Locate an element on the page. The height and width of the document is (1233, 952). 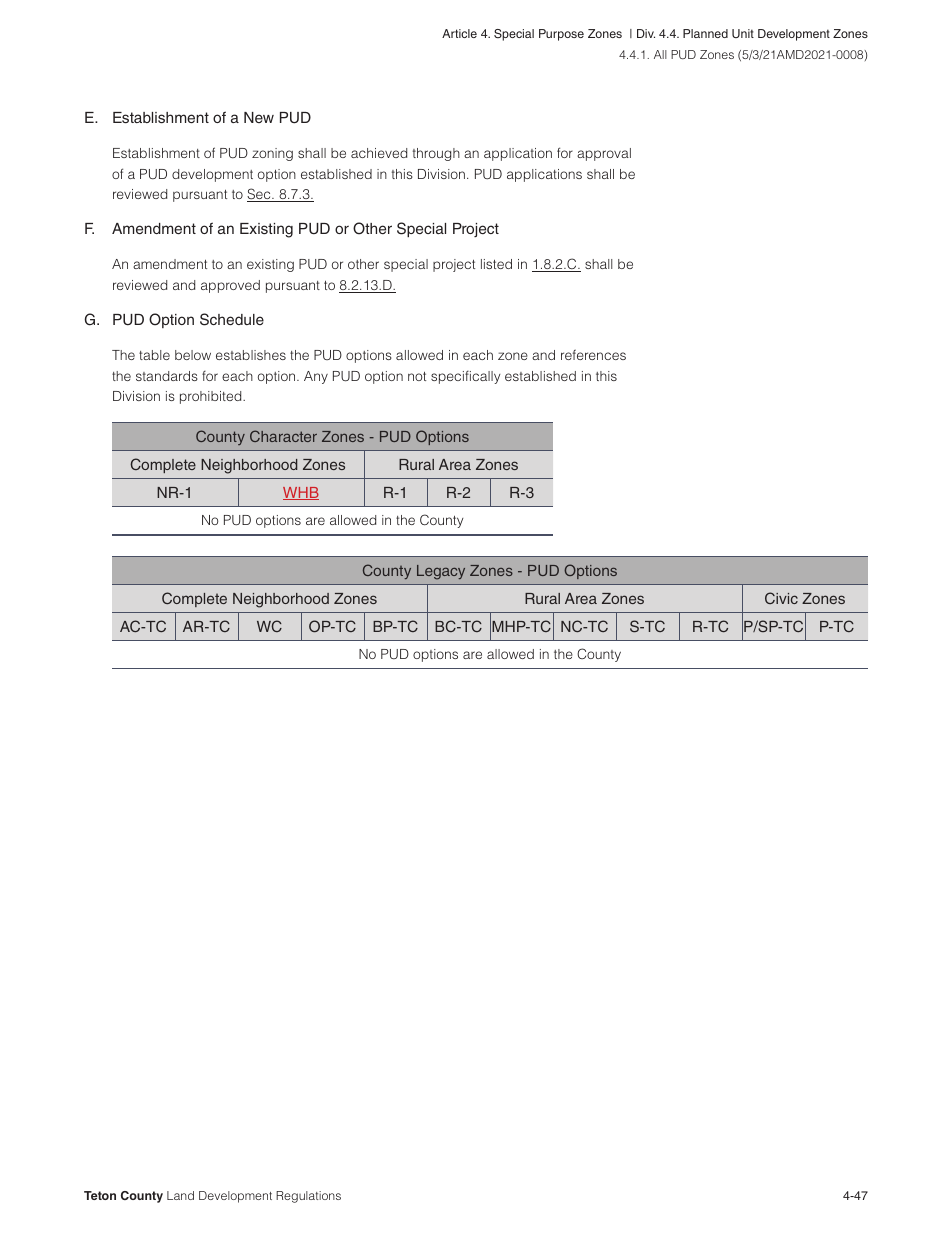
Regulations is located at coordinates (308, 1197).
